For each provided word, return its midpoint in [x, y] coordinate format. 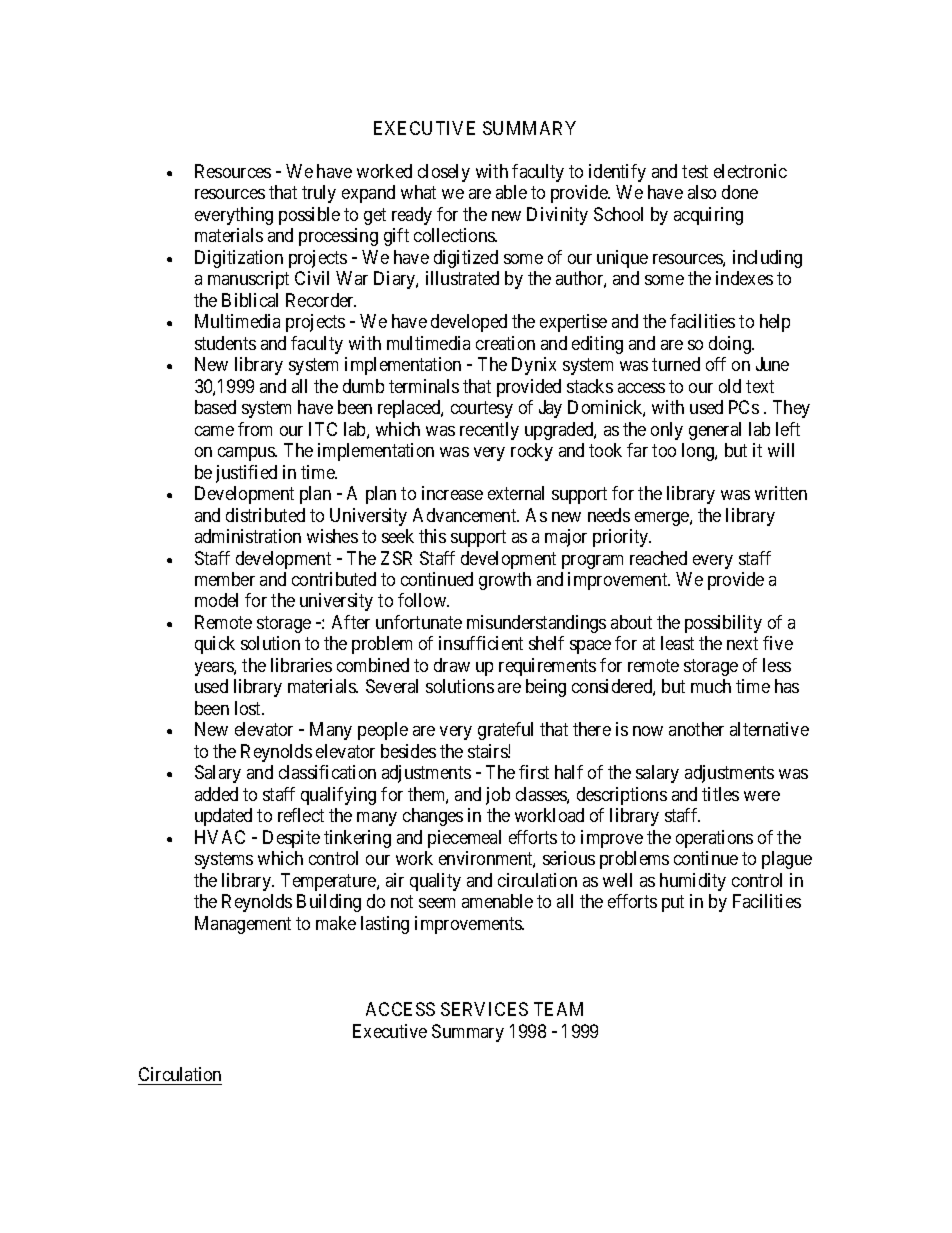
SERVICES [484, 1009]
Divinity [557, 216]
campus [247, 454]
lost [249, 708]
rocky [532, 452]
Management [243, 925]
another [696, 729]
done [740, 192]
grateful [505, 731]
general [715, 431]
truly [319, 194]
